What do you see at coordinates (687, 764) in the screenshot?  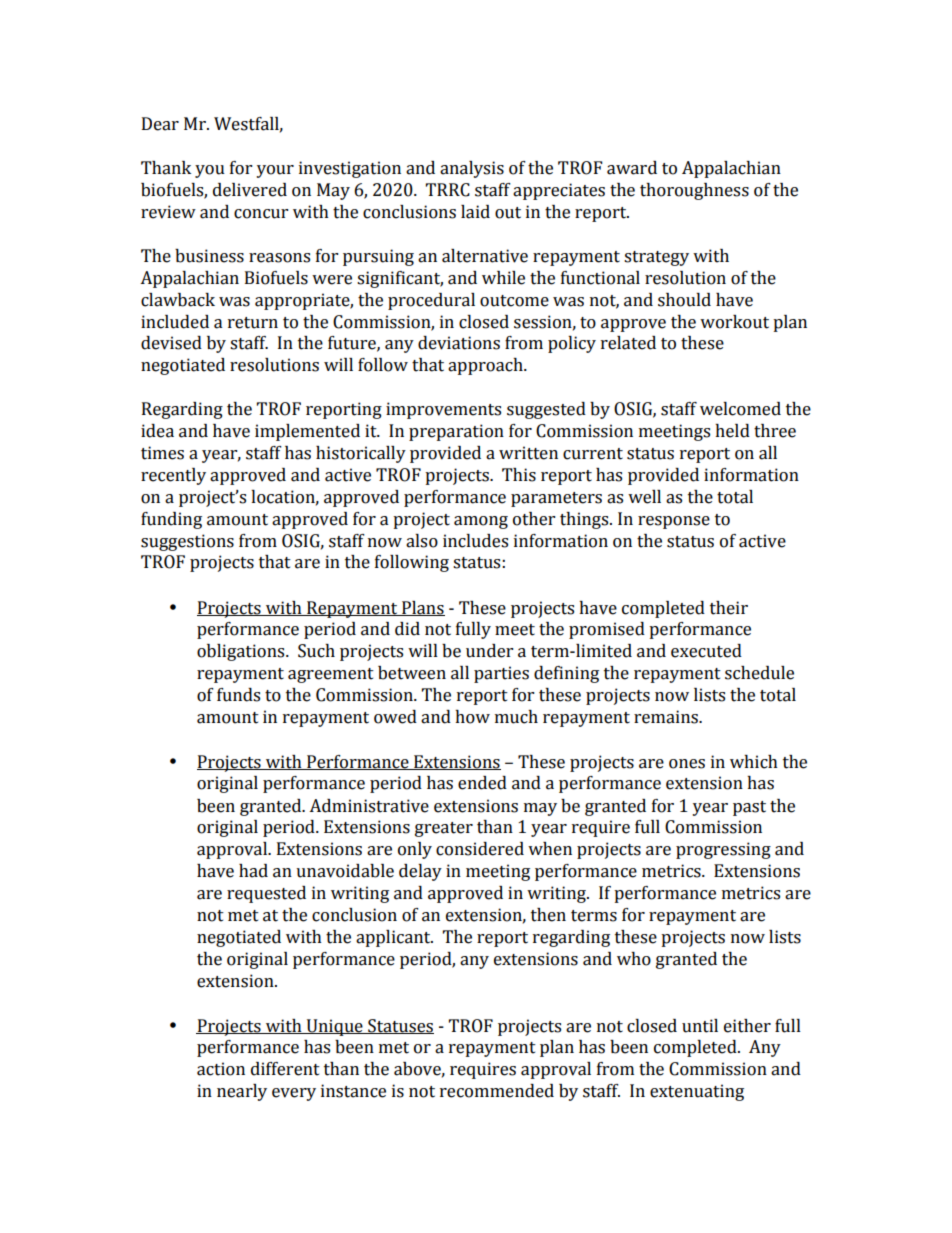 I see `ones` at bounding box center [687, 764].
